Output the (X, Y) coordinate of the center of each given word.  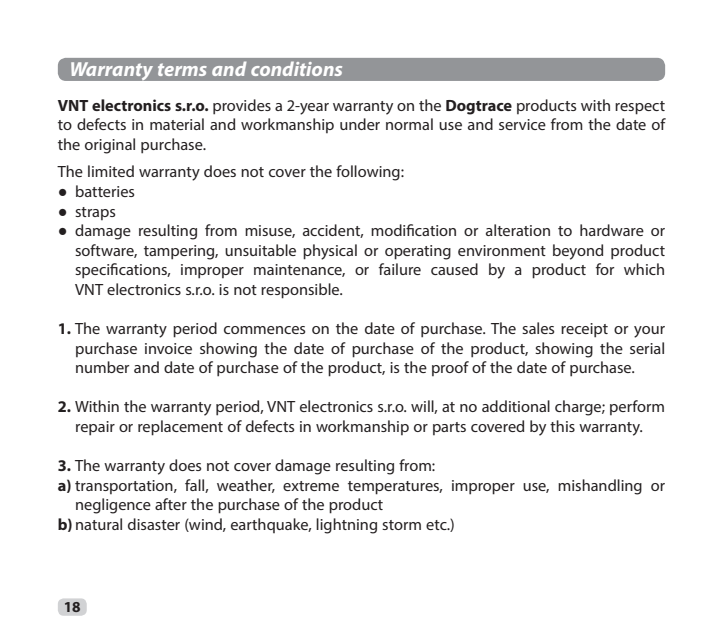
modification (413, 230)
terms (182, 69)
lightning (346, 526)
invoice (168, 348)
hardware (612, 230)
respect (640, 108)
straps (95, 213)
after (171, 504)
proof (450, 368)
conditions (296, 68)
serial (647, 348)
